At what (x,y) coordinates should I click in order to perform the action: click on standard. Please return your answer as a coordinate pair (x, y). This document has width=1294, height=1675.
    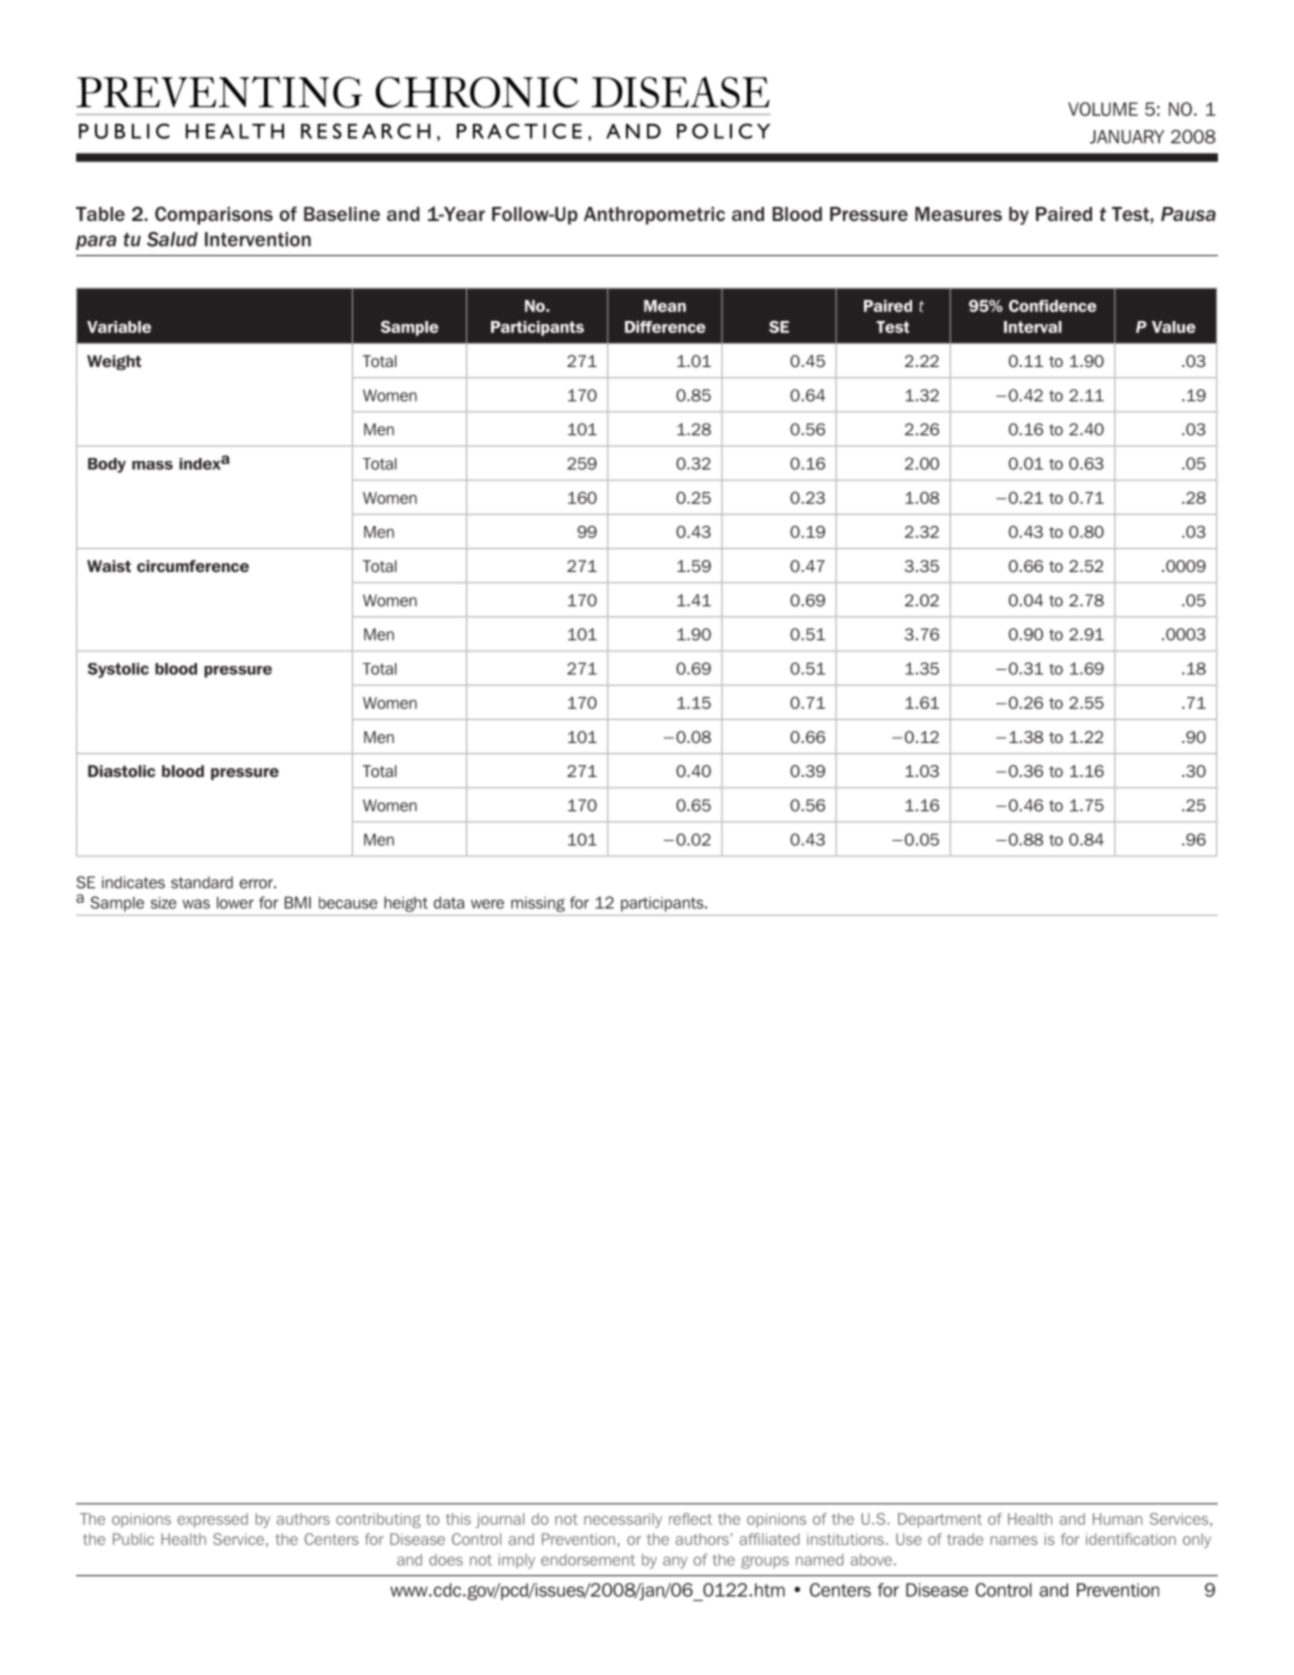
    Looking at the image, I should click on (202, 882).
